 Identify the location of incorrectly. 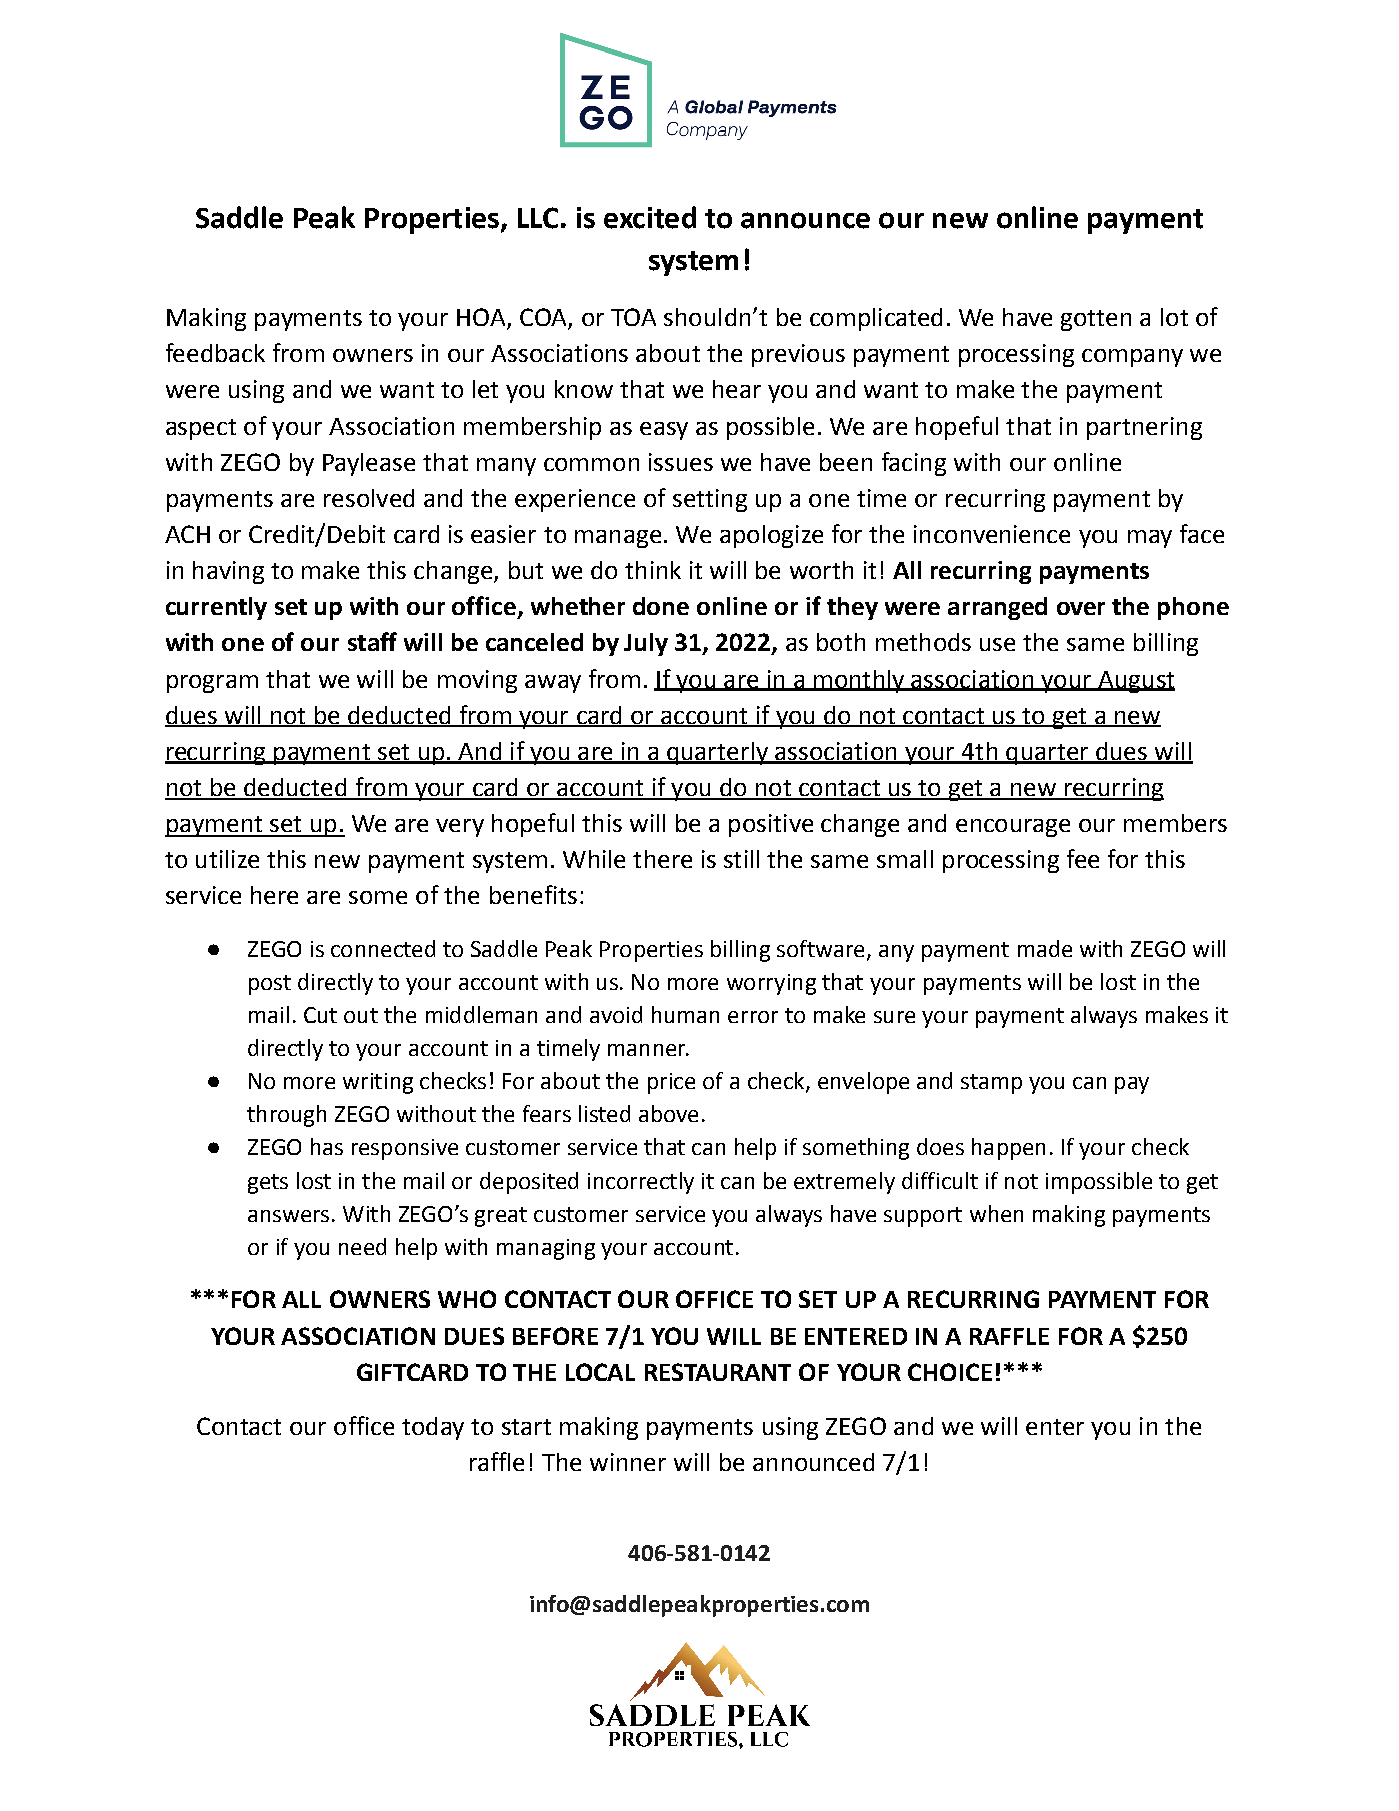
(641, 1183).
